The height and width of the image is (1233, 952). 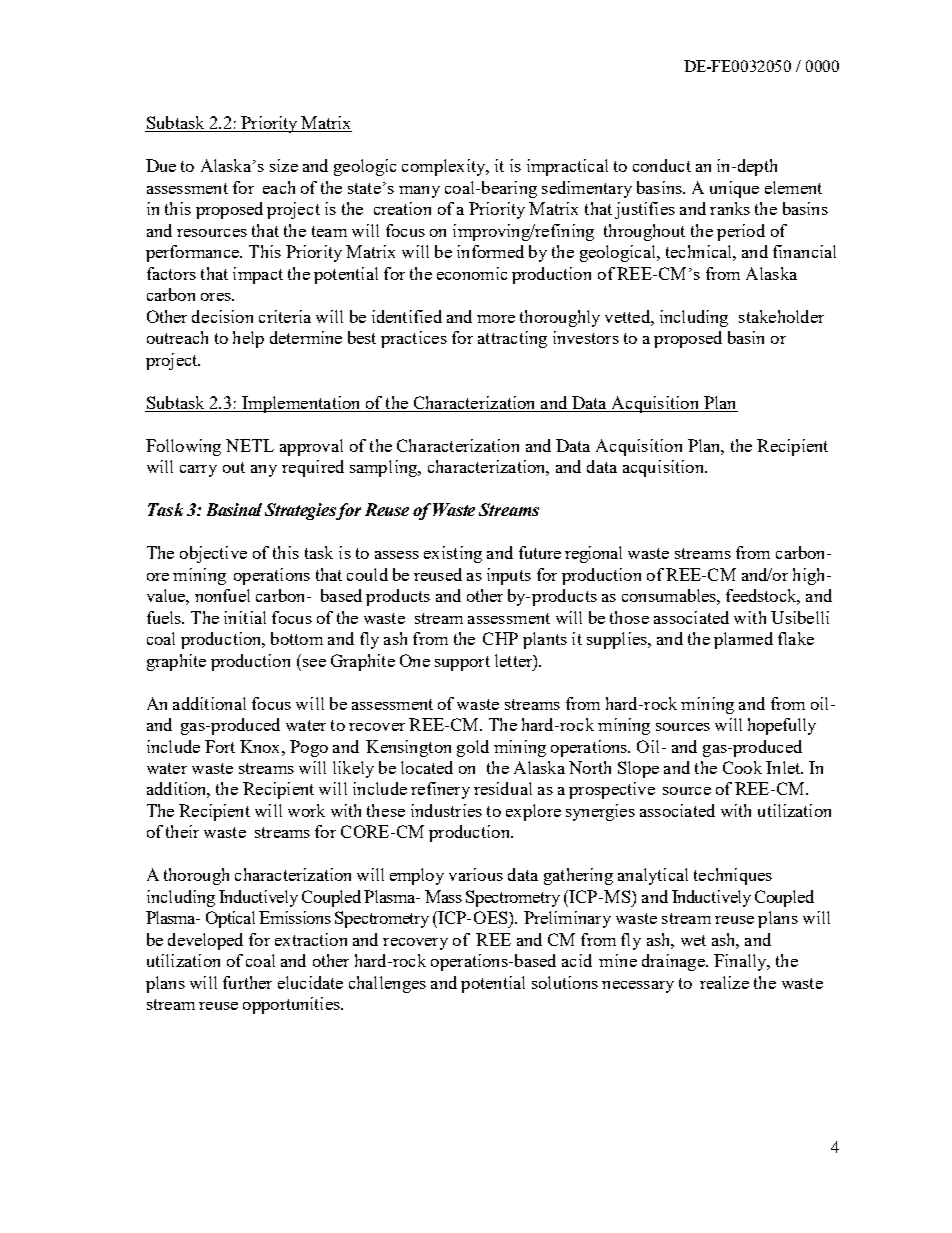 What do you see at coordinates (734, 189) in the image?
I see `unique` at bounding box center [734, 189].
